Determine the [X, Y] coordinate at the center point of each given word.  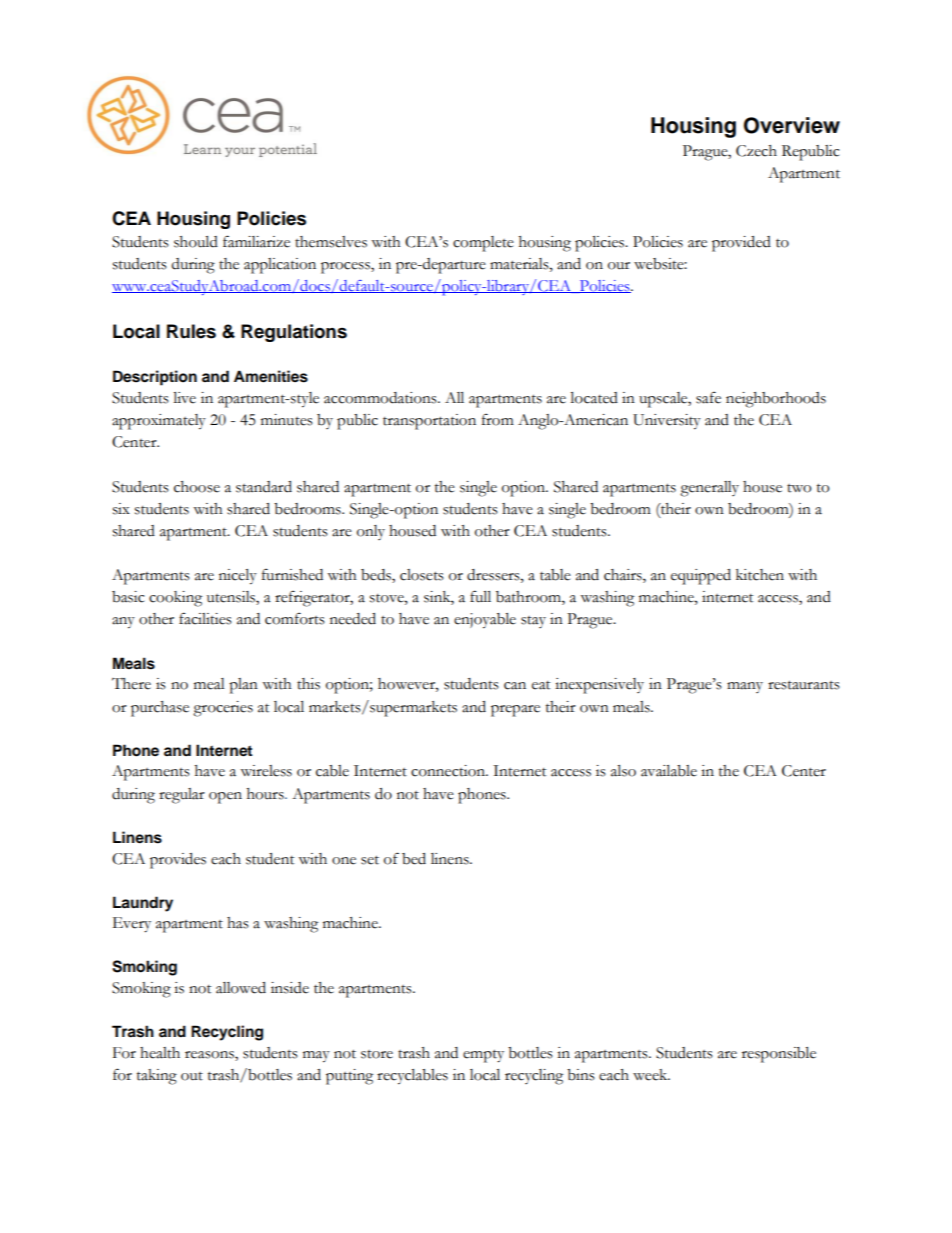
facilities [205, 618]
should [196, 242]
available [669, 771]
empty [483, 1056]
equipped [701, 577]
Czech [756, 151]
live [184, 398]
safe [708, 397]
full [480, 596]
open [225, 798]
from [498, 419]
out [192, 1076]
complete [483, 244]
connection [449, 771]
